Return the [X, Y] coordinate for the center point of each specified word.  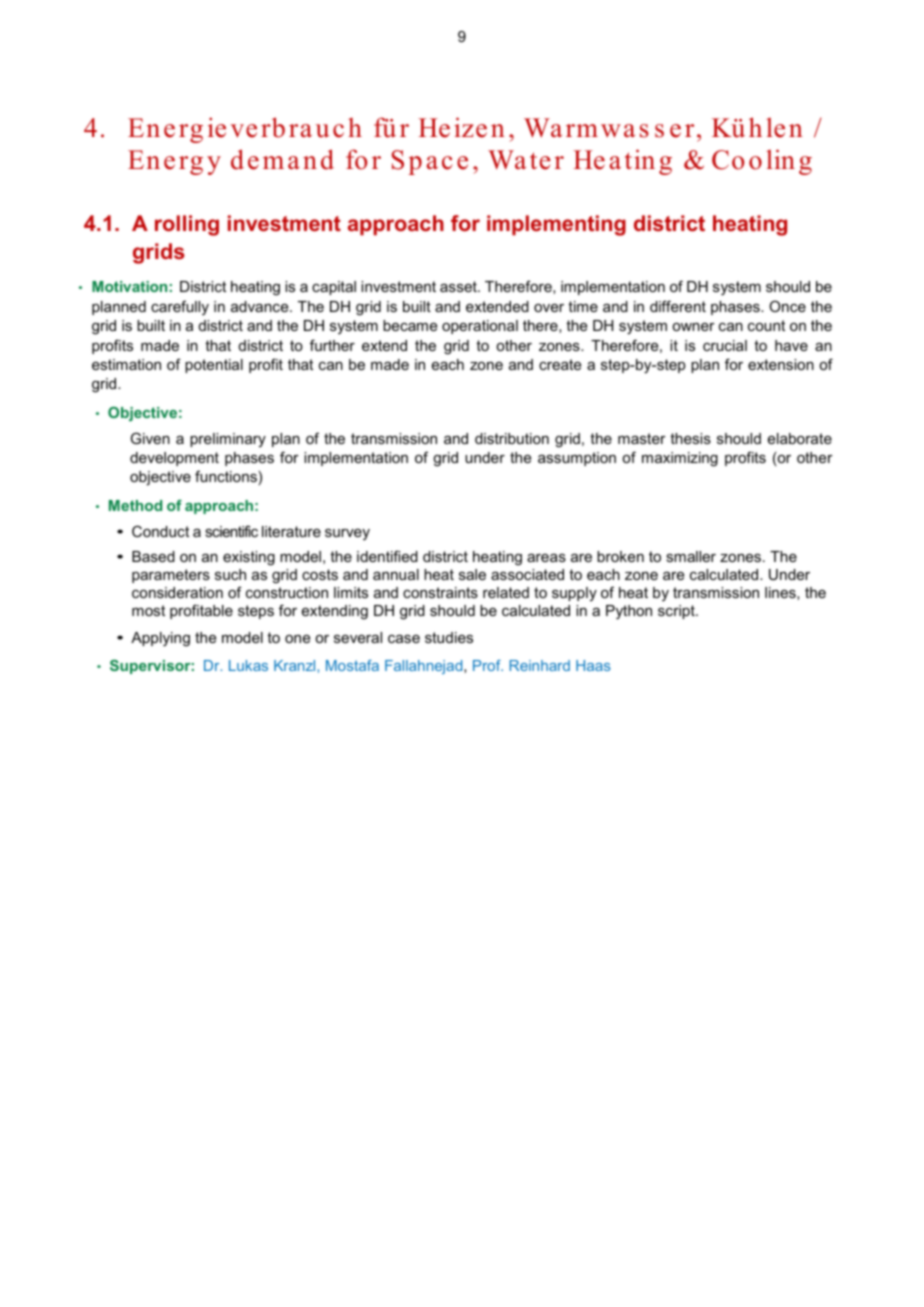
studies [449, 637]
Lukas [248, 665]
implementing [556, 225]
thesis [690, 438]
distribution [512, 438]
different [678, 306]
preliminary [228, 440]
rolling [187, 225]
